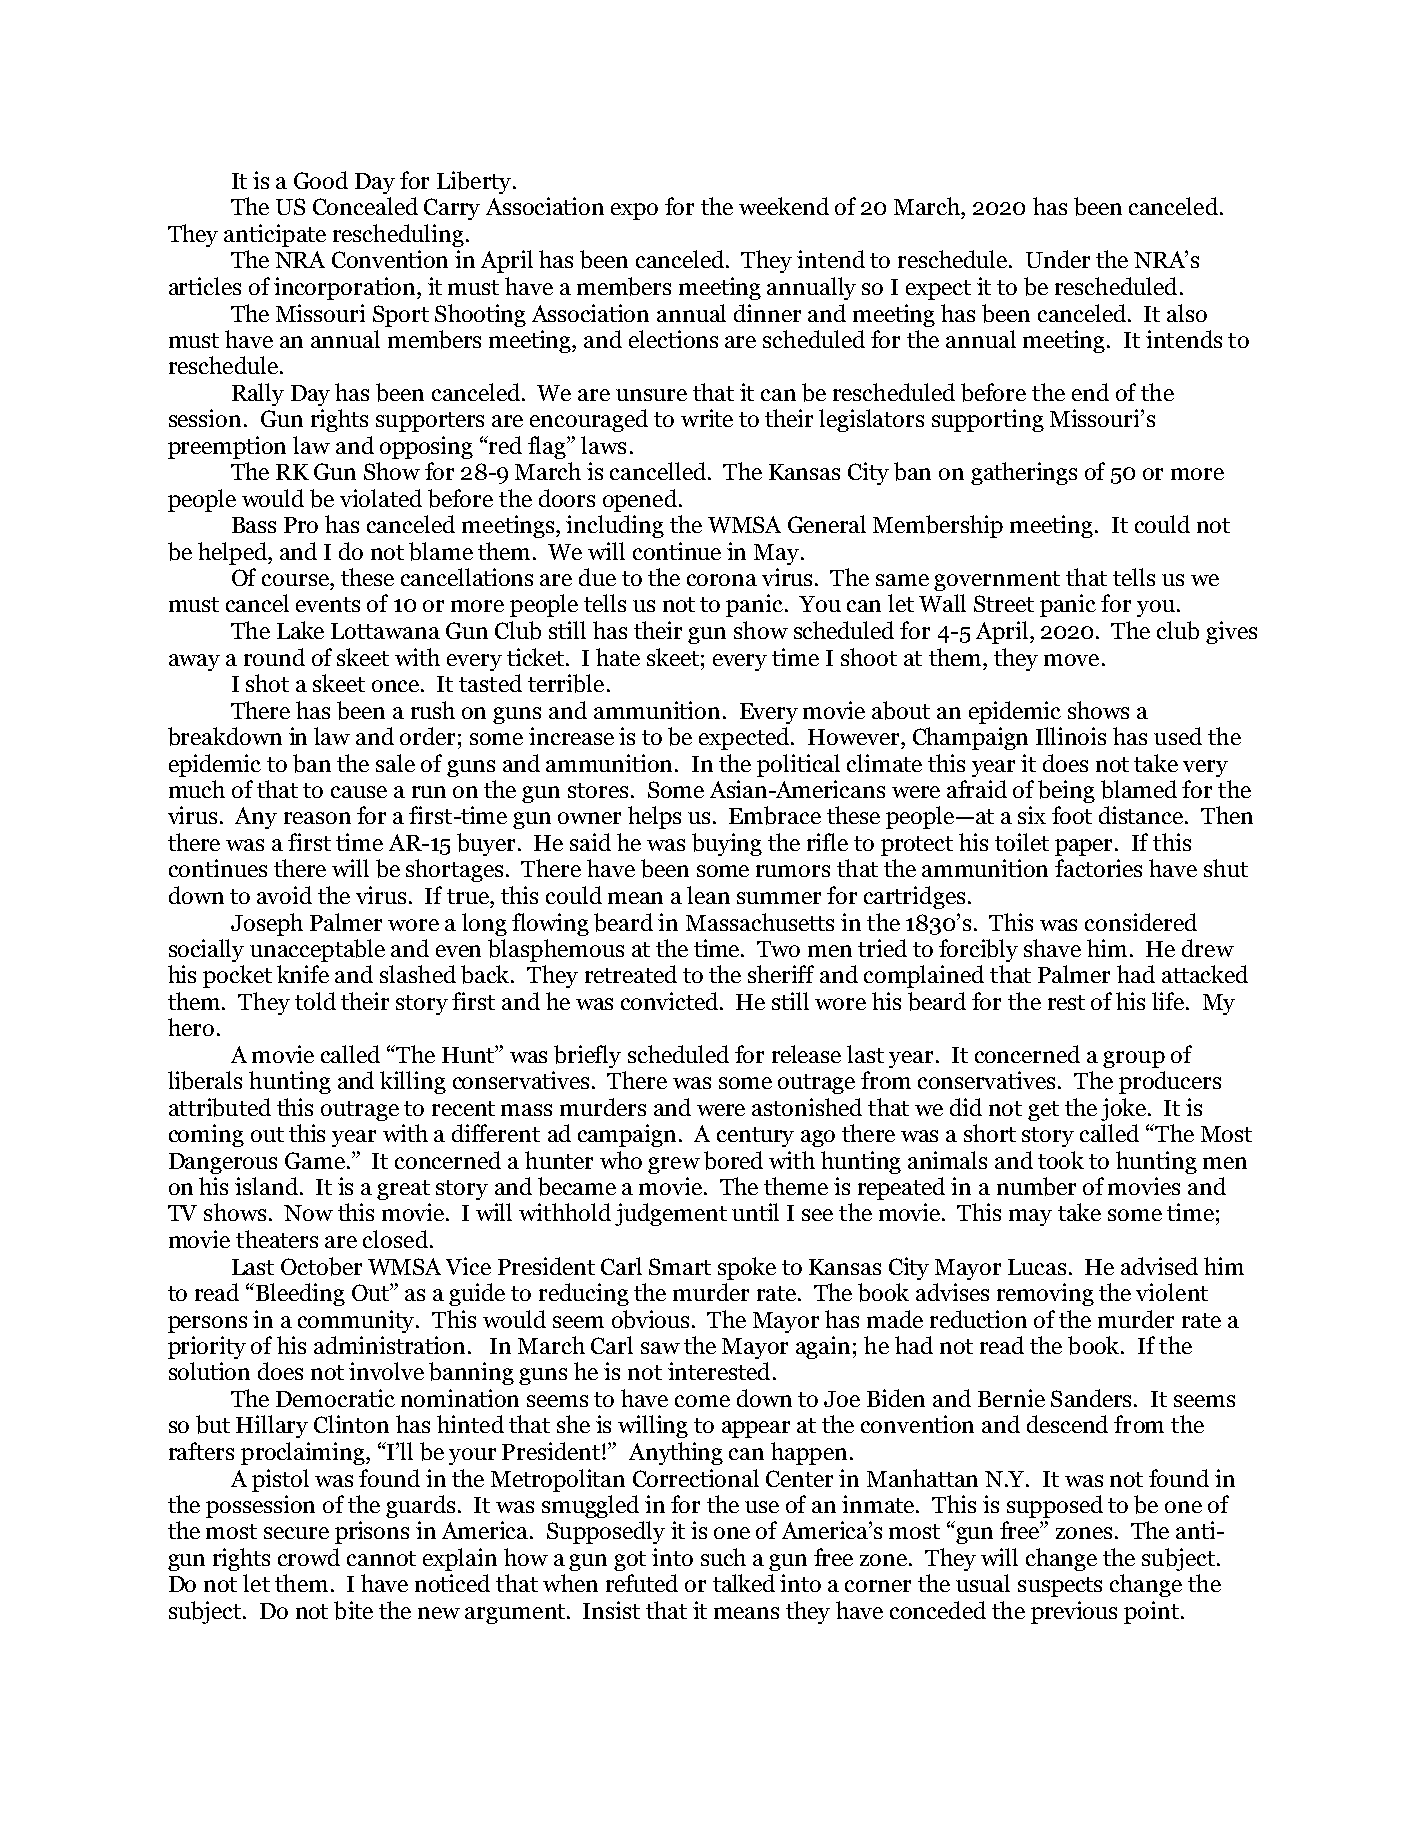 The image size is (1425, 1845). What do you see at coordinates (722, 580) in the screenshot?
I see `corona` at bounding box center [722, 580].
